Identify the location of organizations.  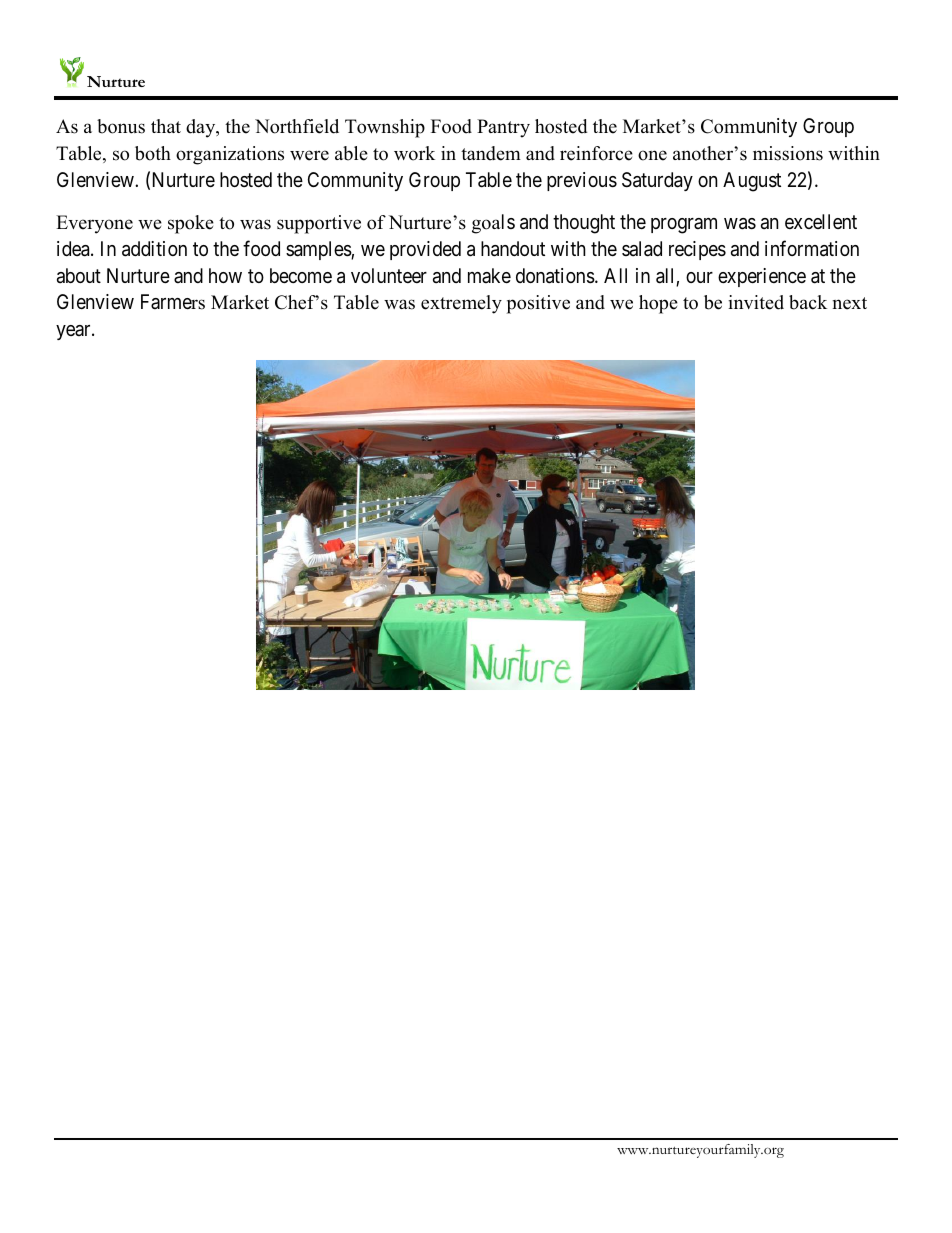
(230, 155).
